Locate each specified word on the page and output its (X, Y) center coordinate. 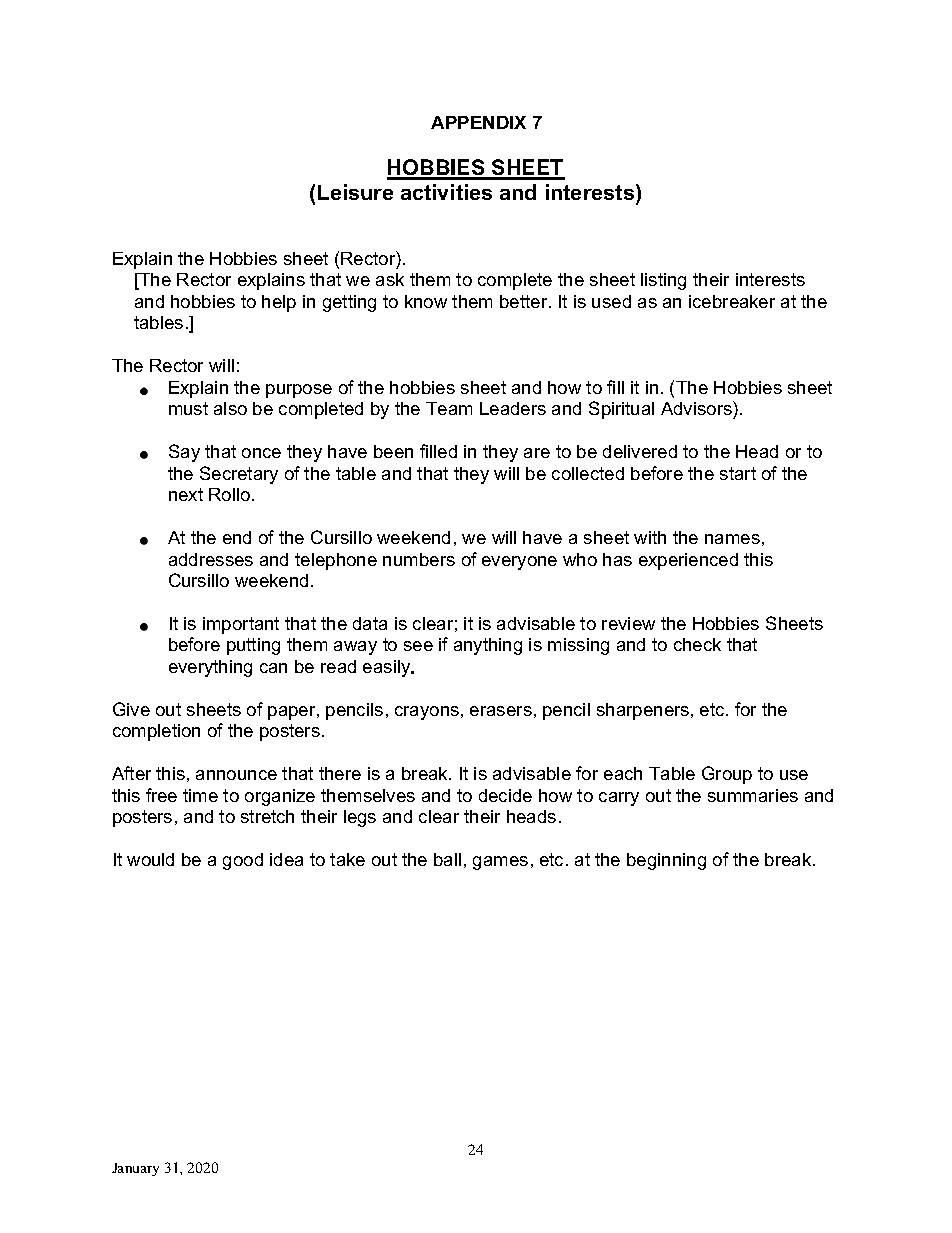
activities (446, 192)
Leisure (355, 192)
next (186, 494)
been (393, 451)
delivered (640, 451)
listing (663, 281)
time (200, 795)
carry (619, 799)
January (135, 1169)
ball (447, 859)
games (500, 863)
